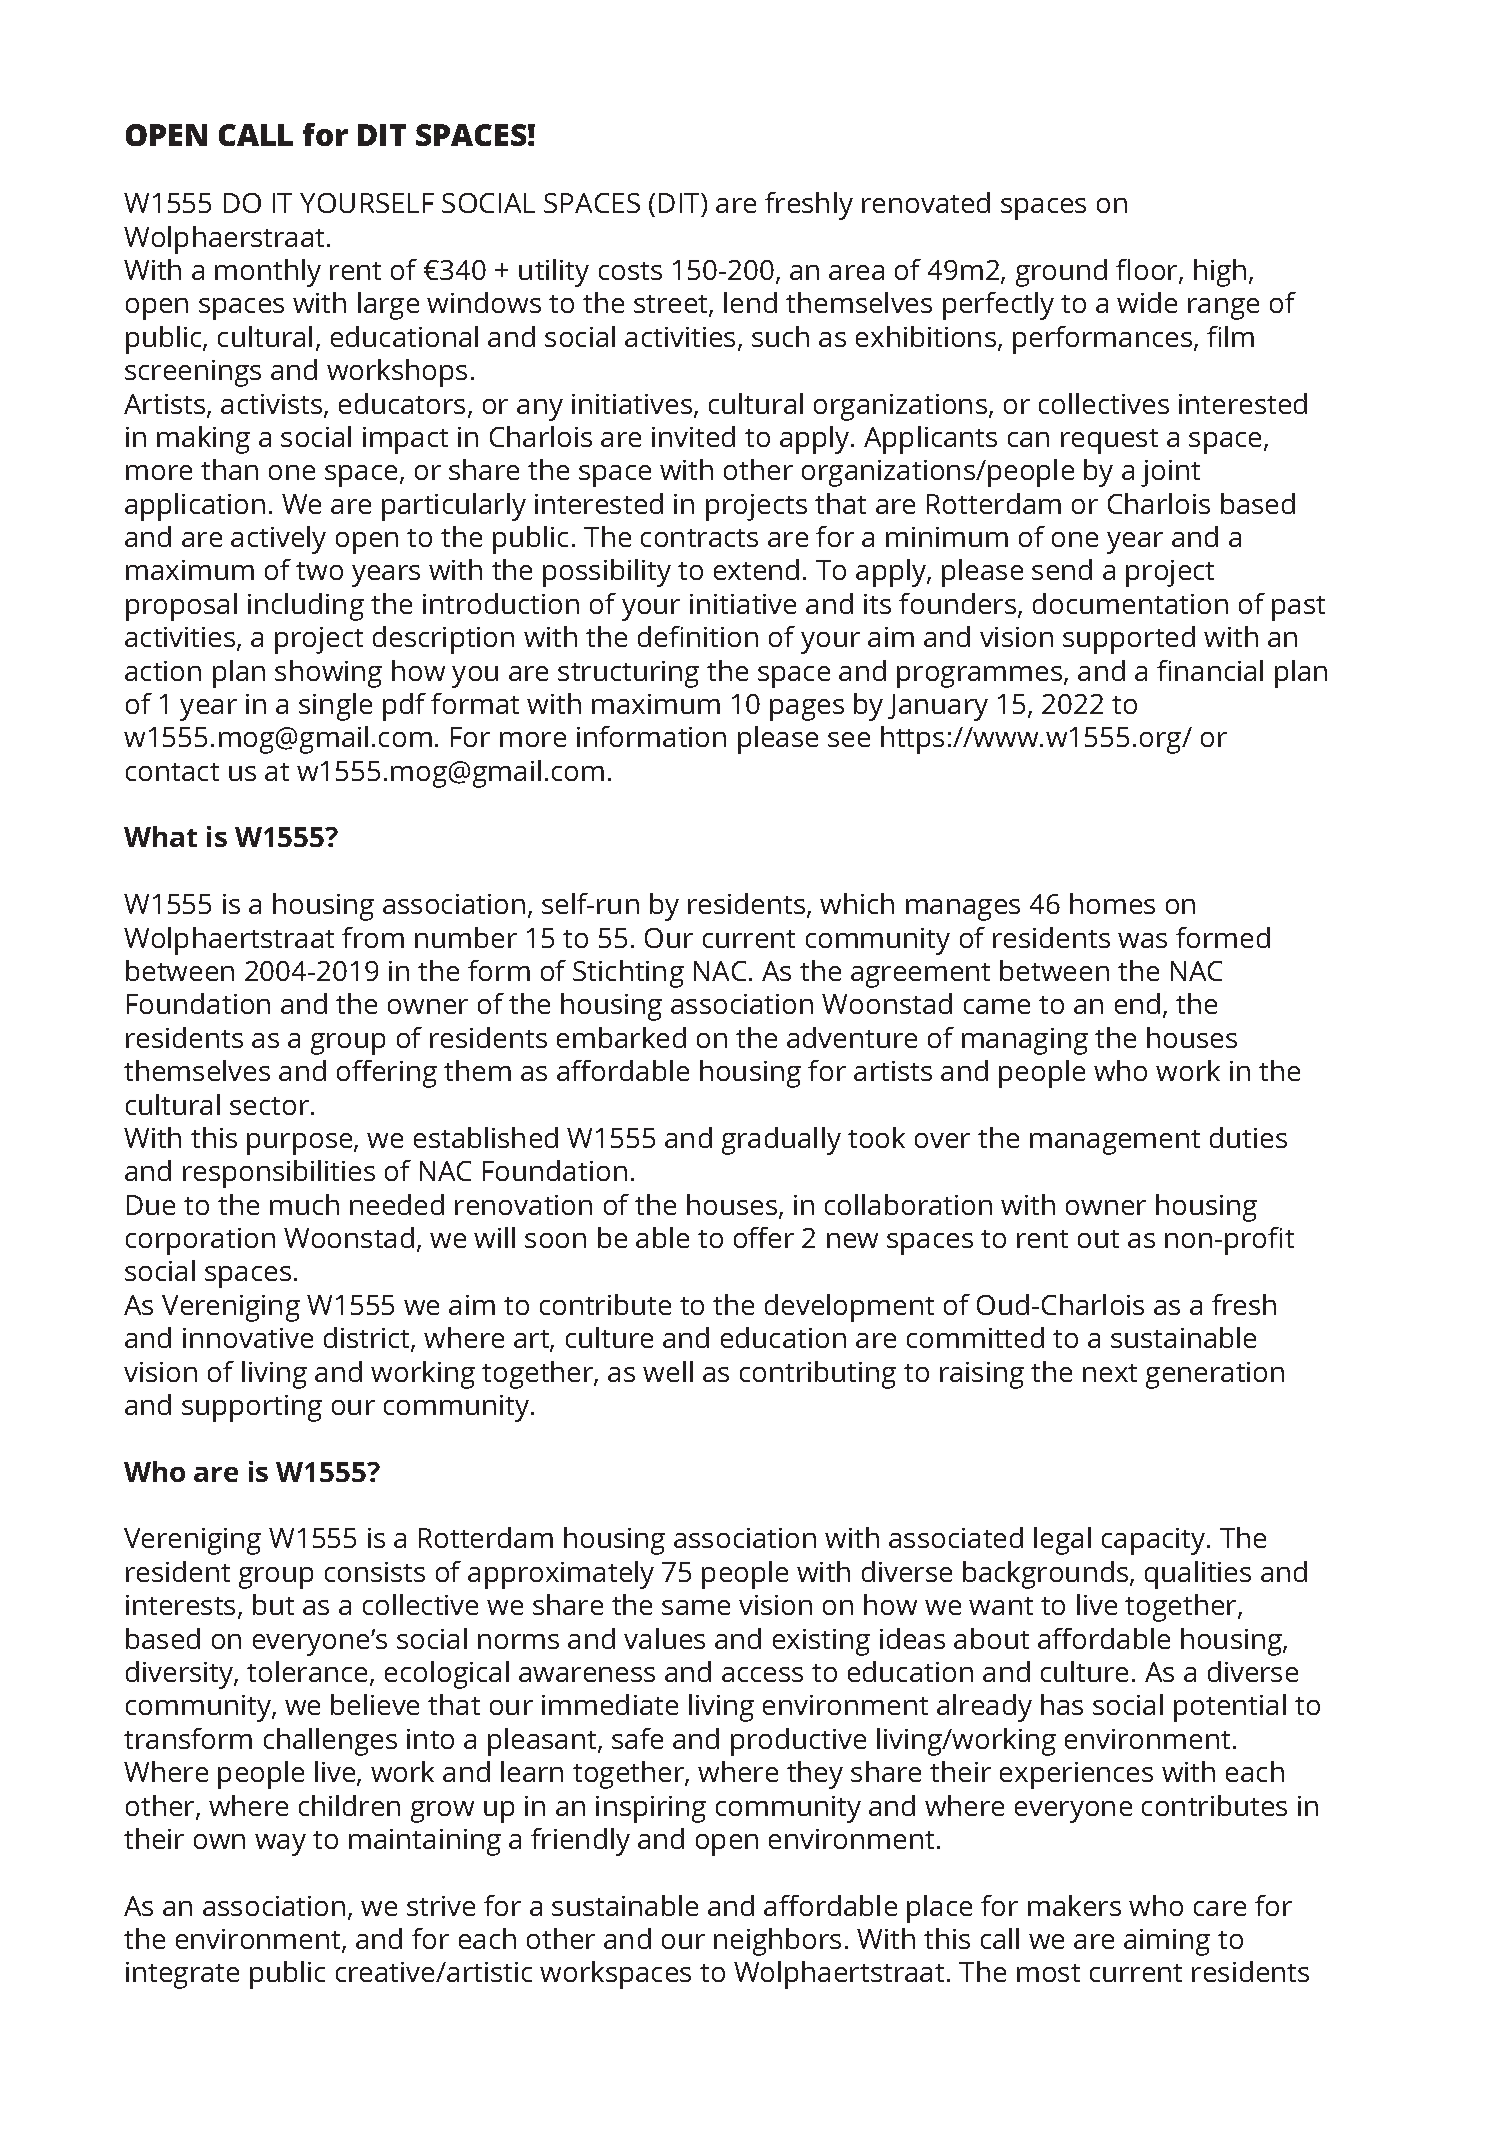  I want to click on management, so click(1115, 1142).
